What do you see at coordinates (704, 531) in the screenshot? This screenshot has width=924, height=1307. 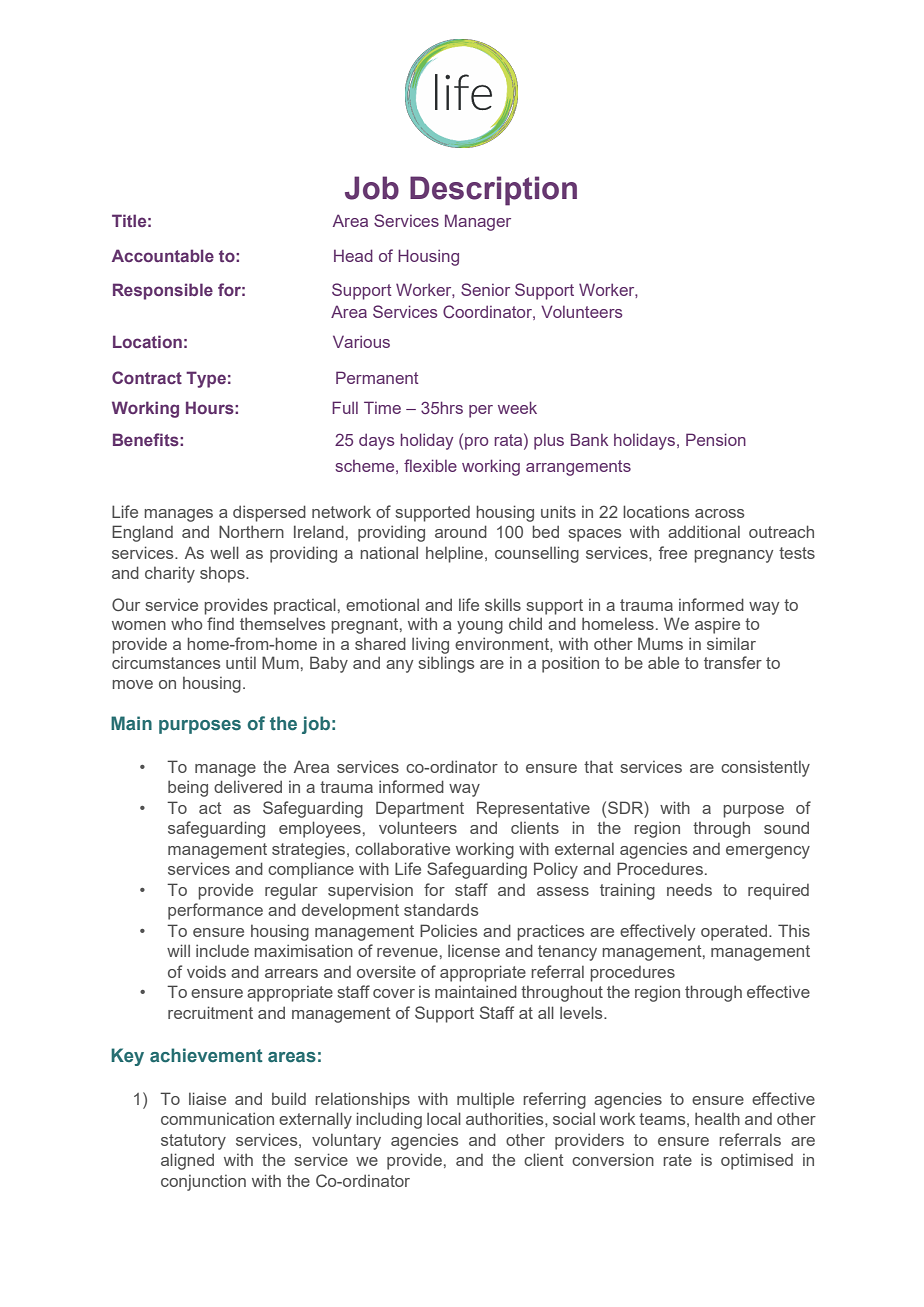 I see `additional` at bounding box center [704, 531].
